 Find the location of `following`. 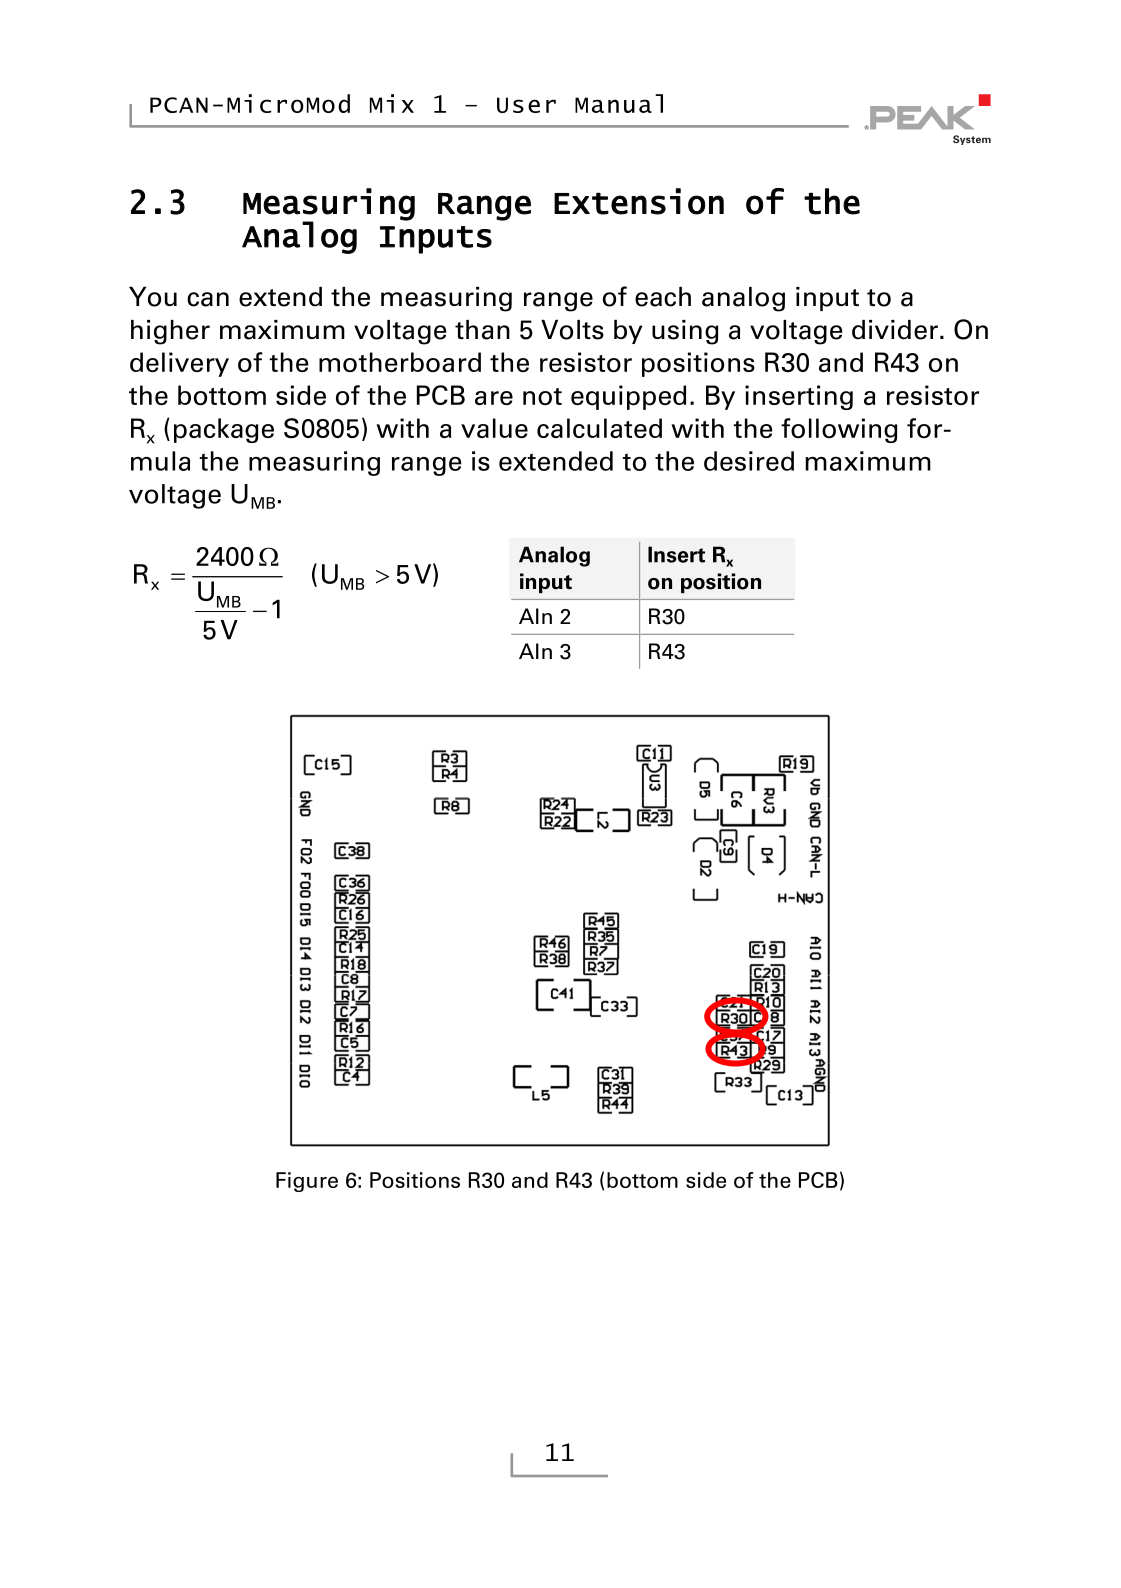

following is located at coordinates (839, 430).
